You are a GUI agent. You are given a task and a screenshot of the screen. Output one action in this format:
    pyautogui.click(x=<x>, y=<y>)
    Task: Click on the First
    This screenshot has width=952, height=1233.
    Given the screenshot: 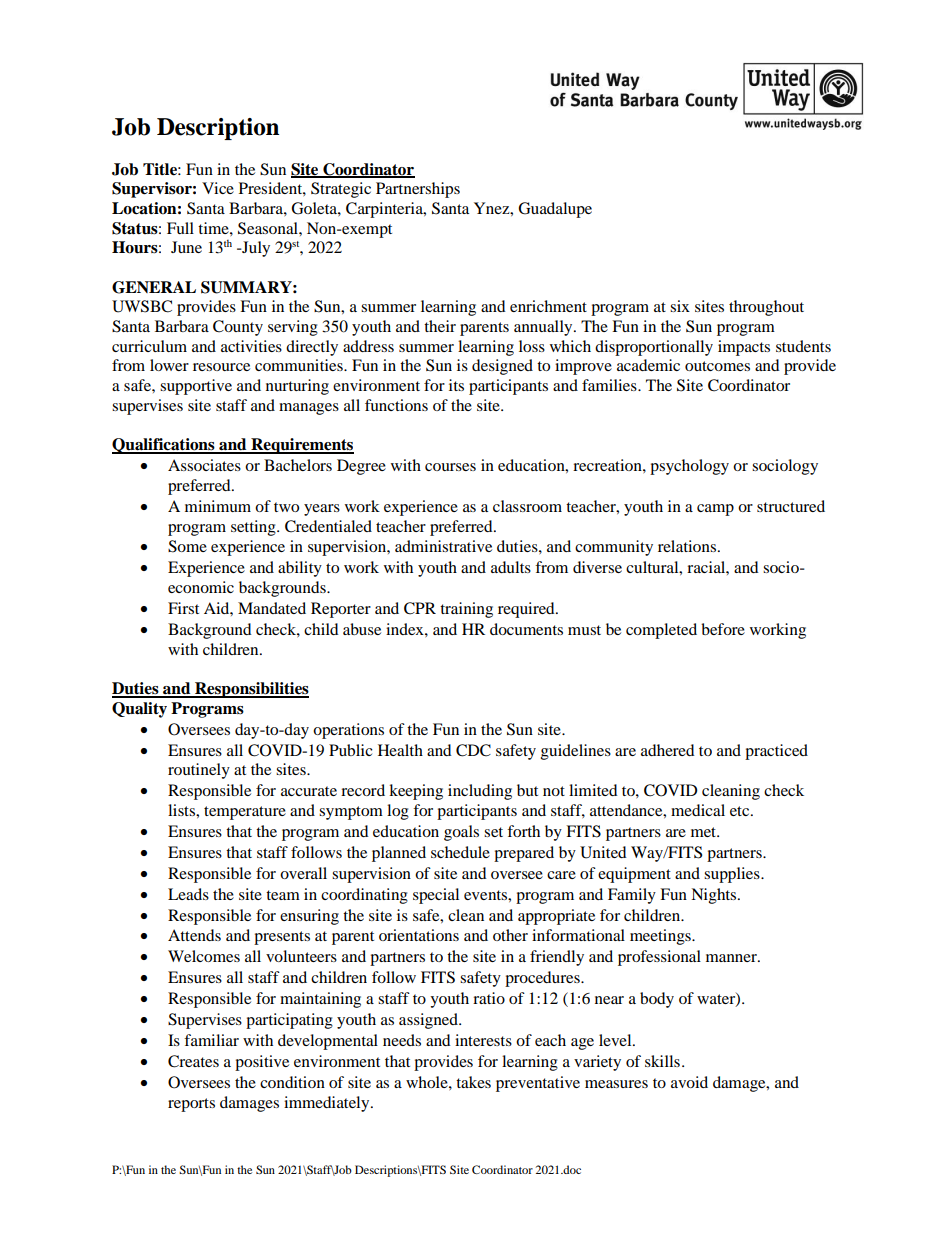 What is the action you would take?
    pyautogui.click(x=183, y=608)
